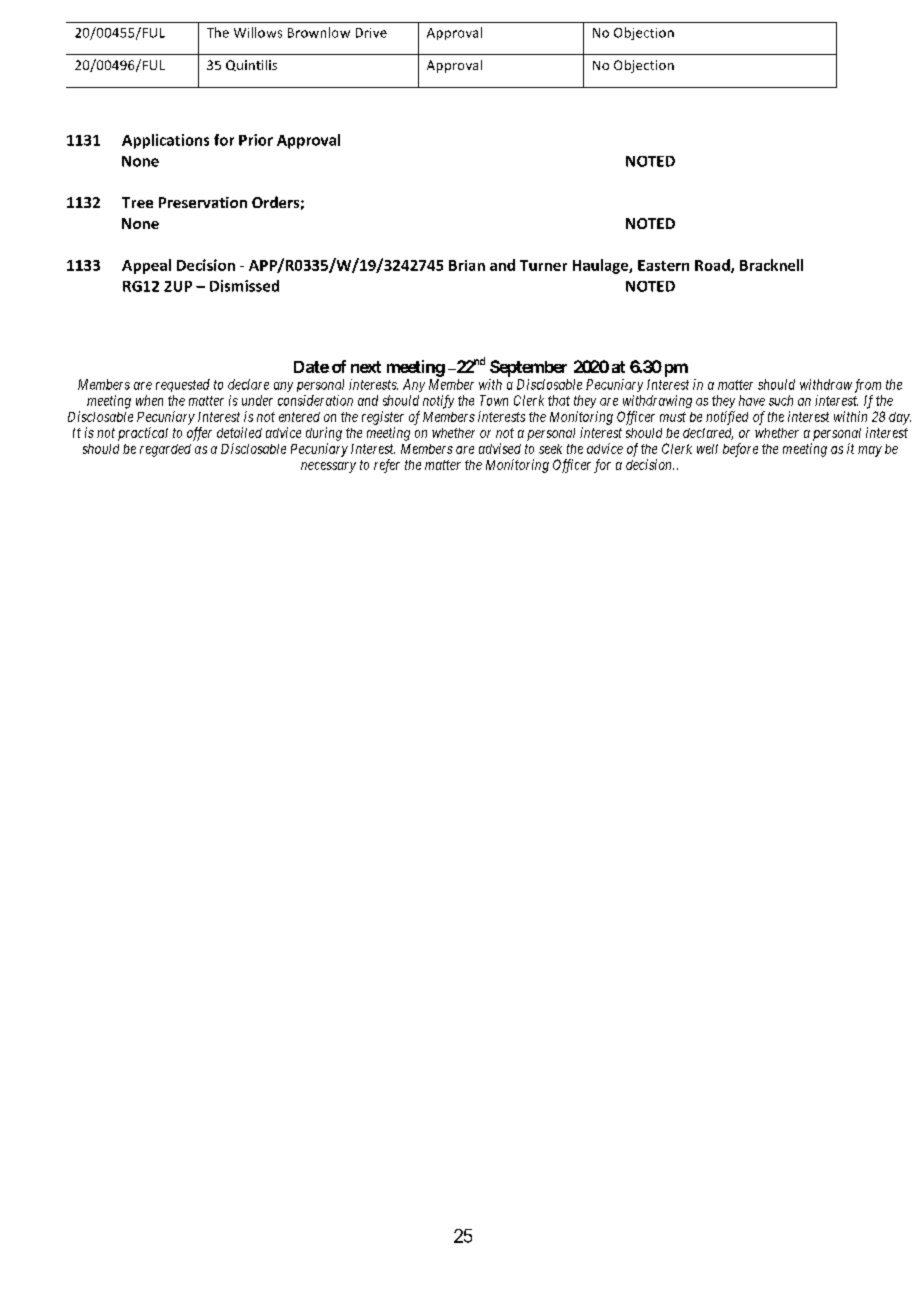  I want to click on Drive, so click(371, 33).
